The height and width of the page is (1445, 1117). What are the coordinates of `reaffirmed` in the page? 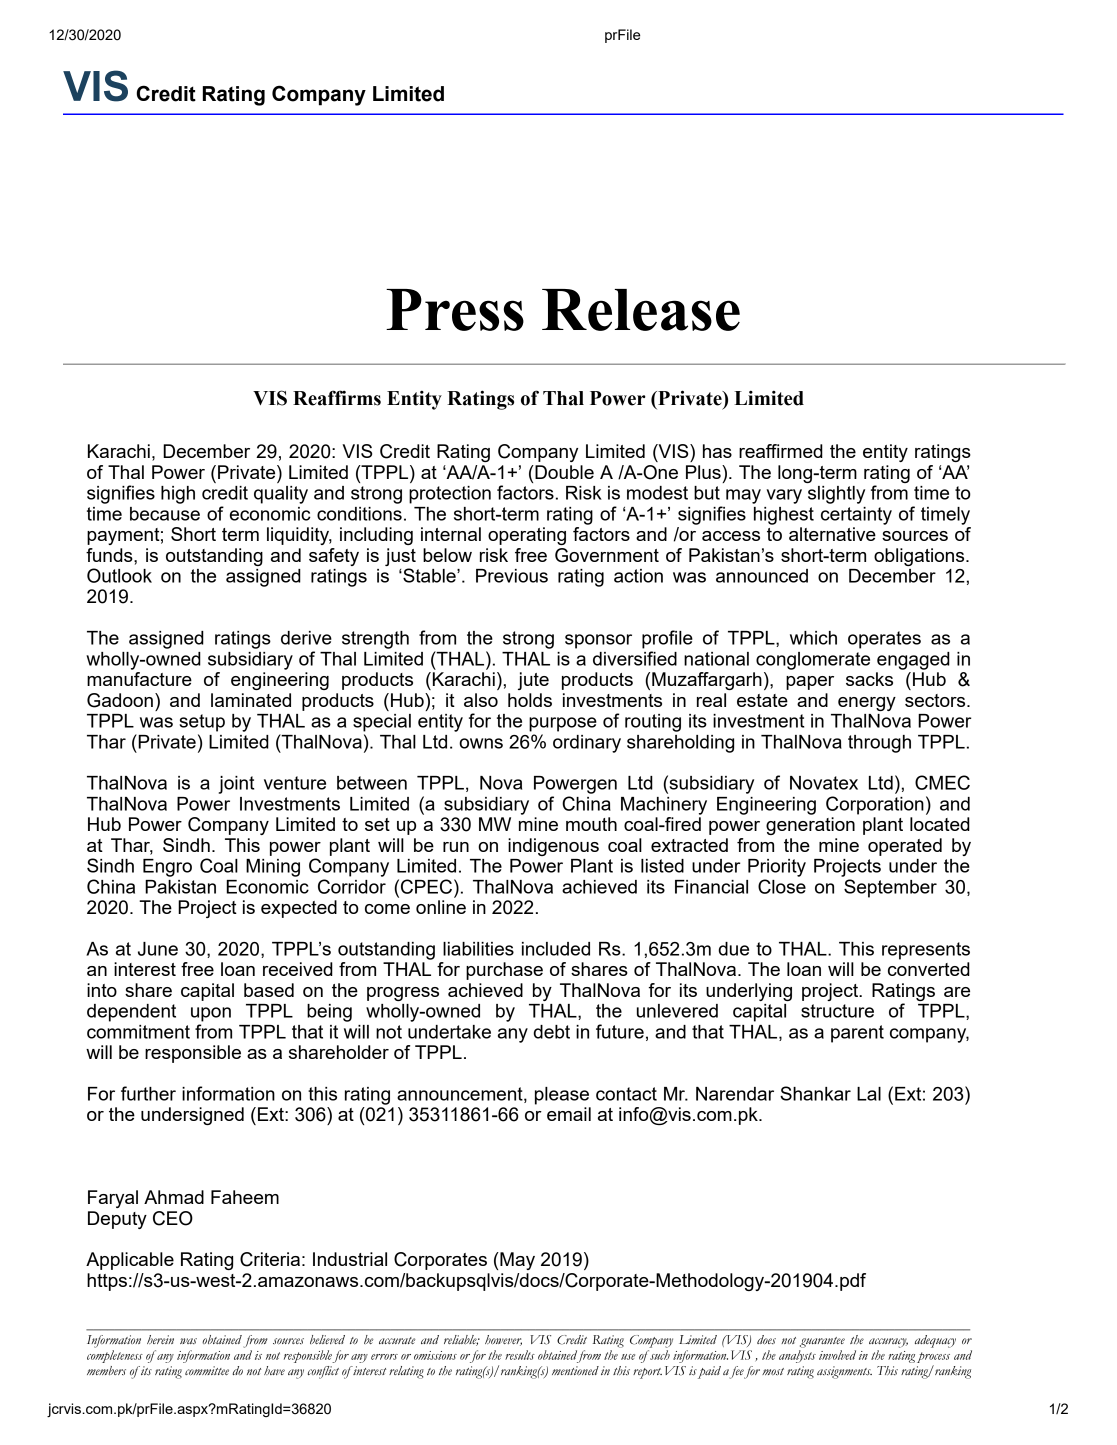 It's located at (781, 451).
